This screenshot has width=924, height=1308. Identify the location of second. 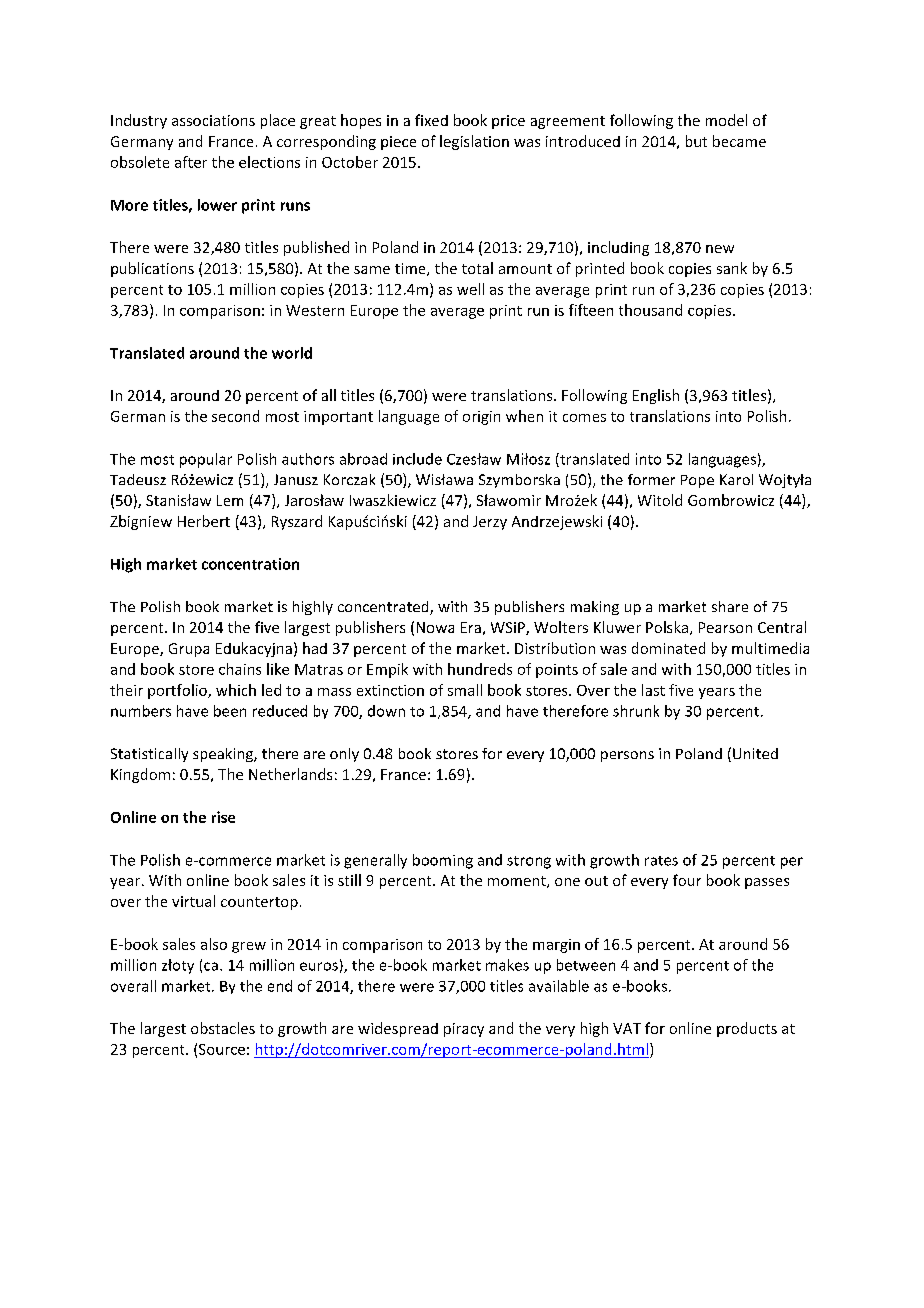
(235, 416).
